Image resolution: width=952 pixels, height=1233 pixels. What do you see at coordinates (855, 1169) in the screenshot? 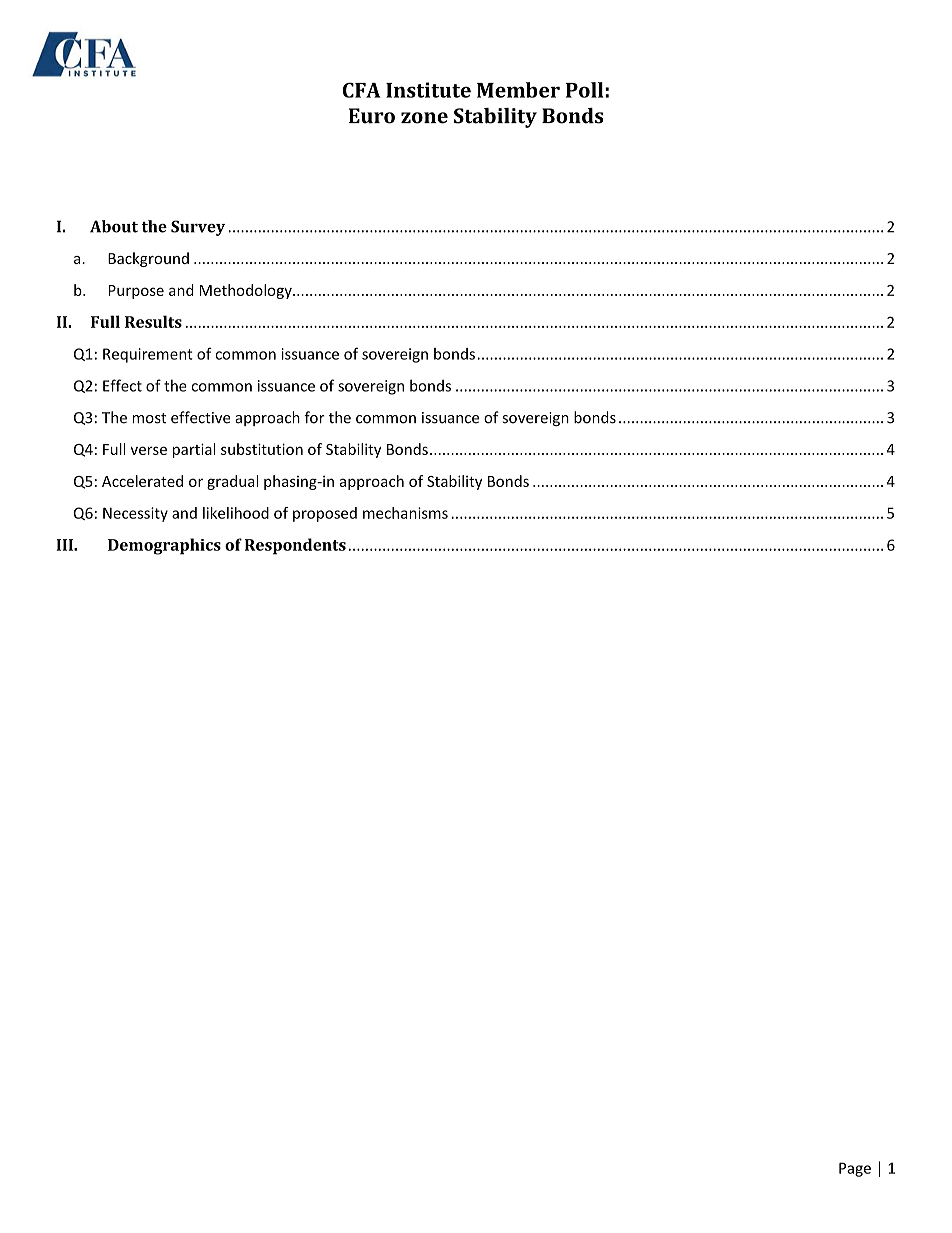
I see `Page` at bounding box center [855, 1169].
